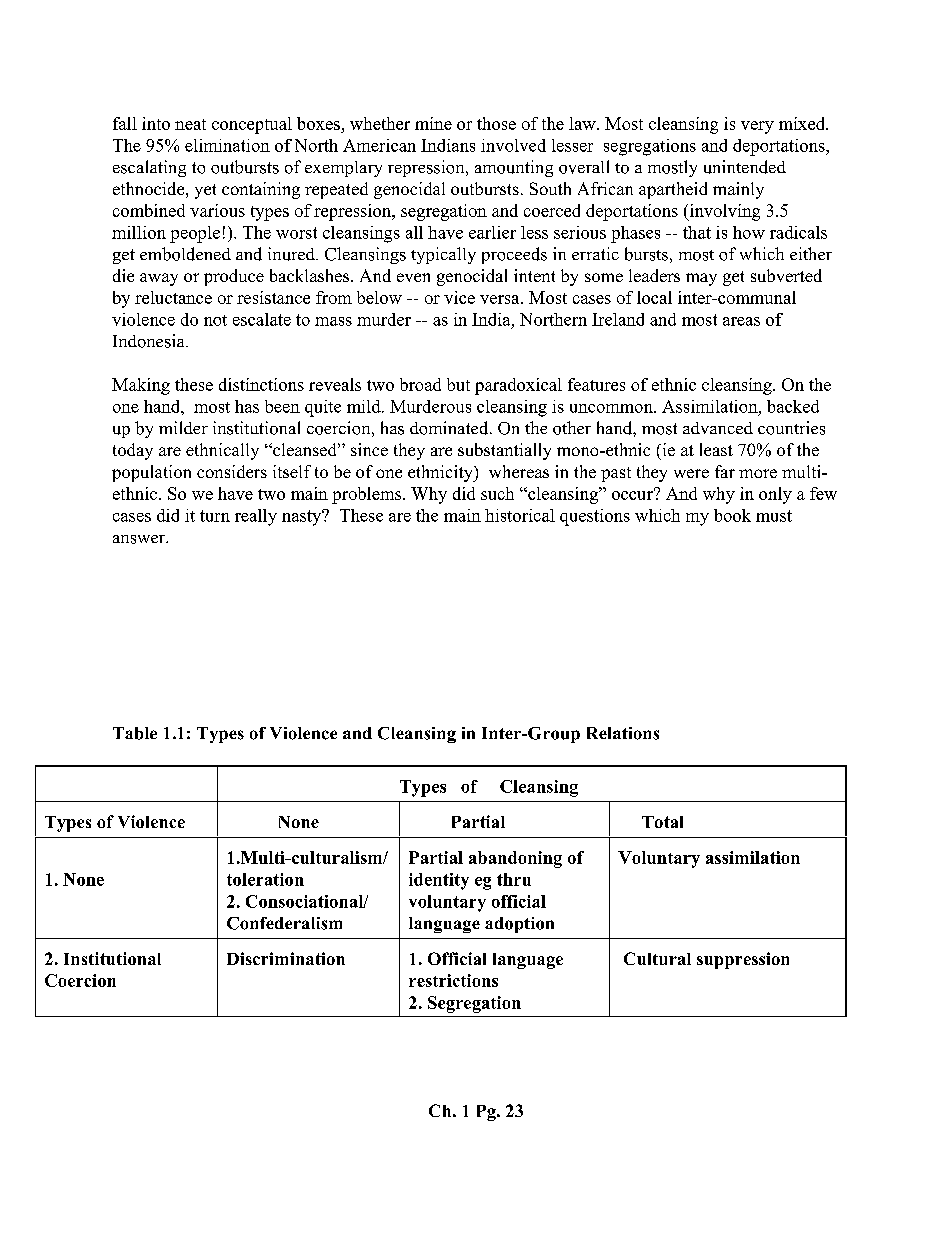 The height and width of the screenshot is (1233, 952). What do you see at coordinates (261, 384) in the screenshot?
I see `distinctions` at bounding box center [261, 384].
